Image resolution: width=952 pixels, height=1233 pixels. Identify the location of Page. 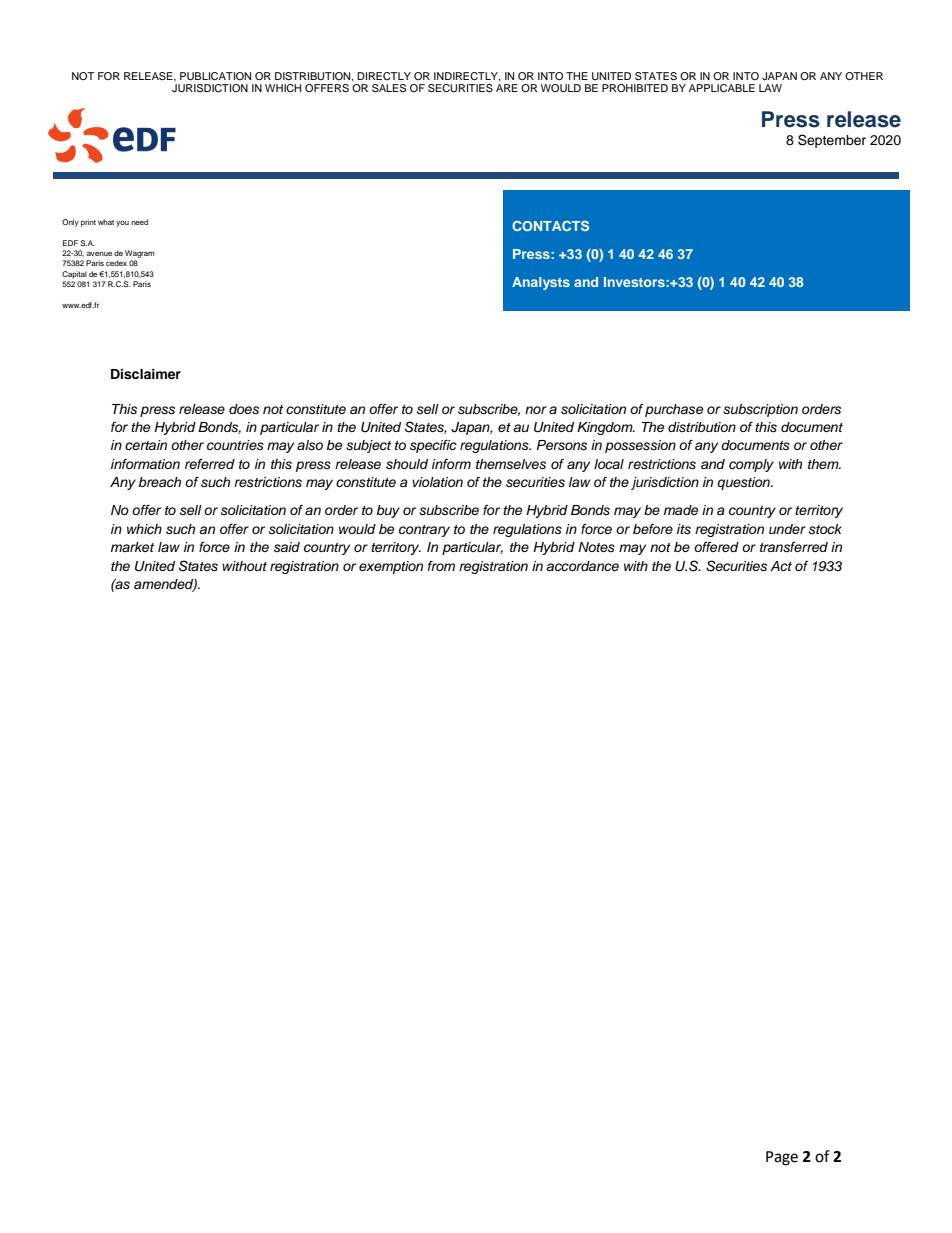
(782, 1158).
